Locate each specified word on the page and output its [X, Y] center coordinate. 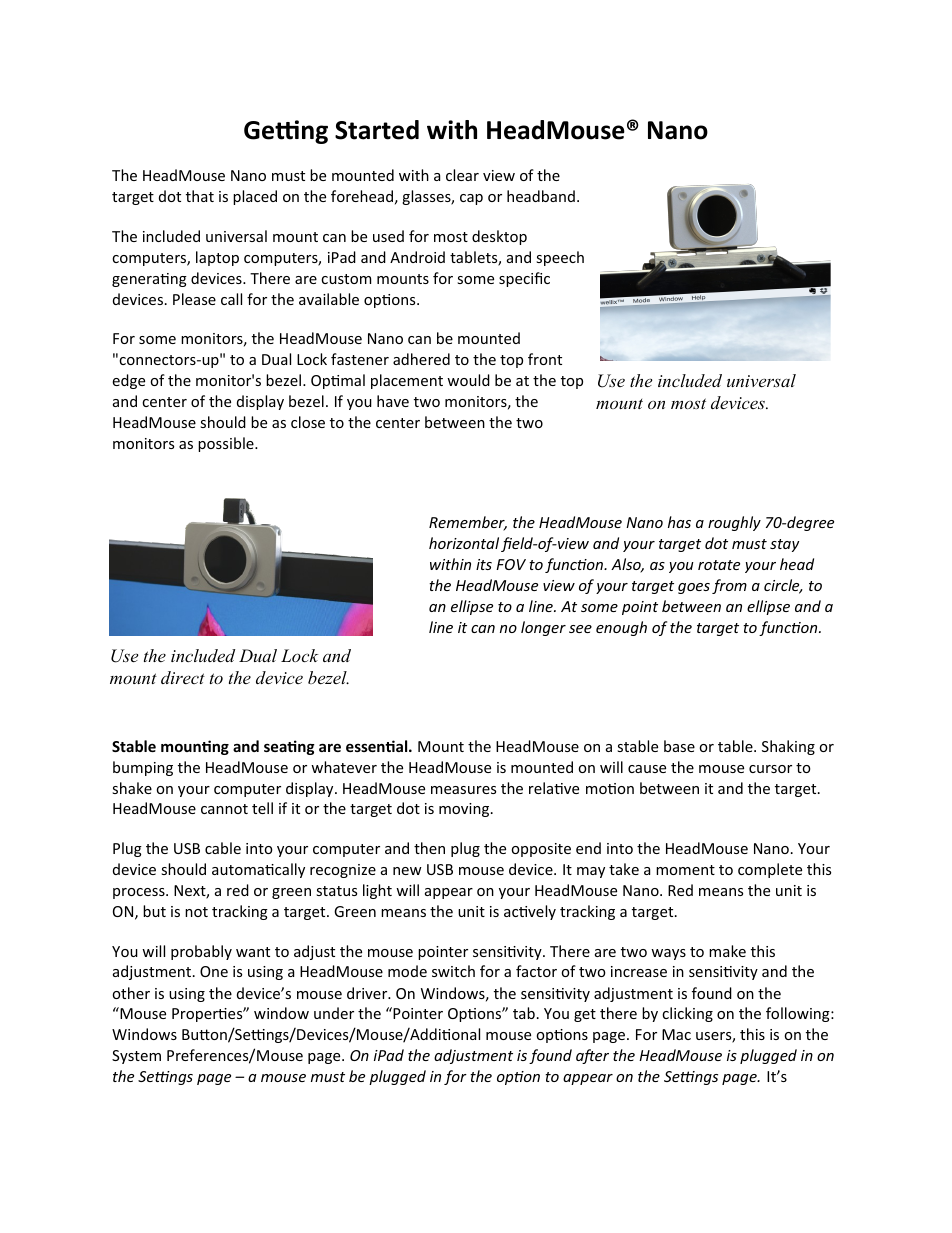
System [136, 1057]
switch [453, 971]
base [679, 746]
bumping [143, 768]
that [200, 196]
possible [227, 444]
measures [463, 790]
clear [462, 175]
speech [560, 258]
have [393, 401]
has [679, 522]
